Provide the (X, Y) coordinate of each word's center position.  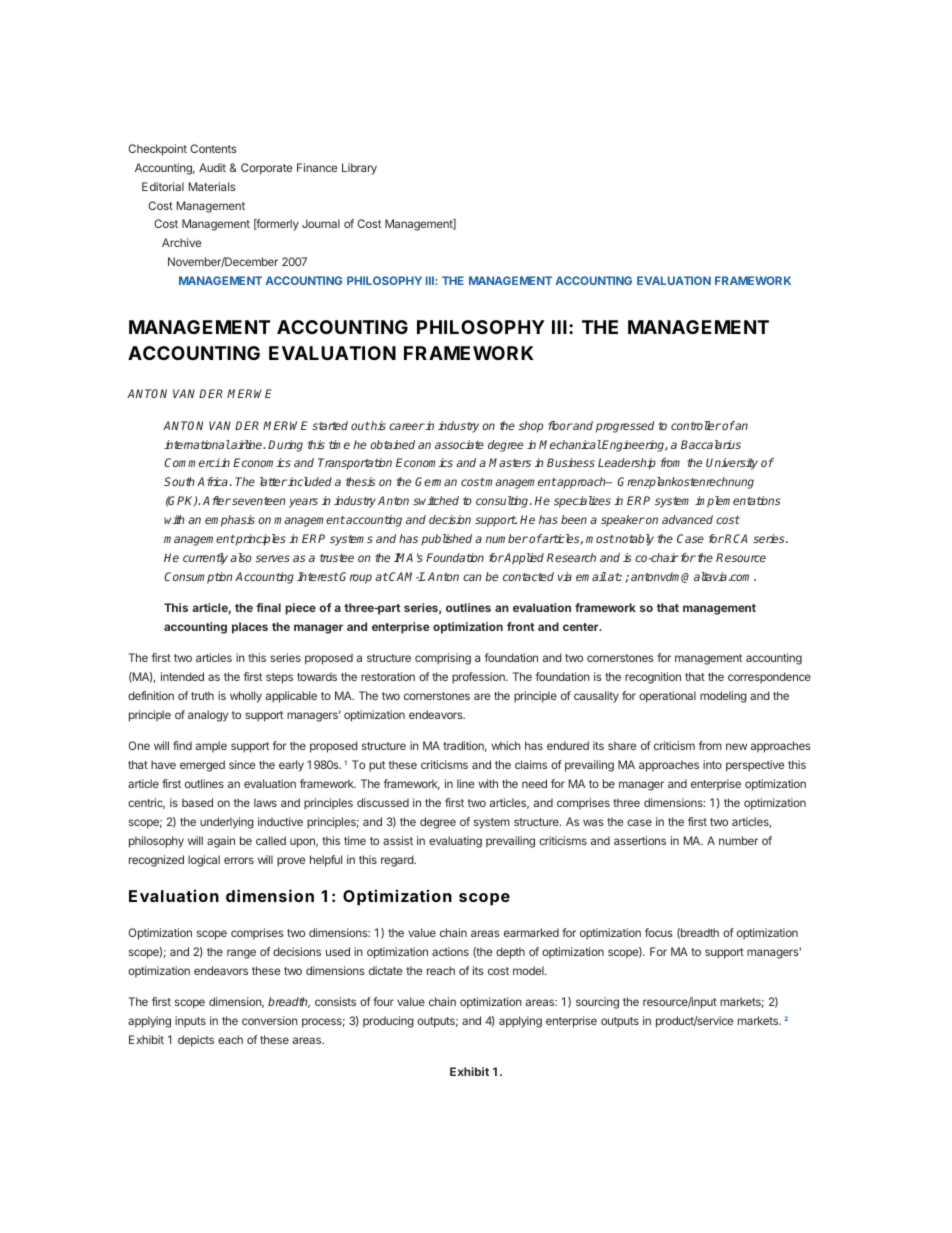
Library (359, 169)
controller (696, 425)
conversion (270, 1020)
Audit (212, 167)
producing (388, 1022)
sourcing (597, 1003)
